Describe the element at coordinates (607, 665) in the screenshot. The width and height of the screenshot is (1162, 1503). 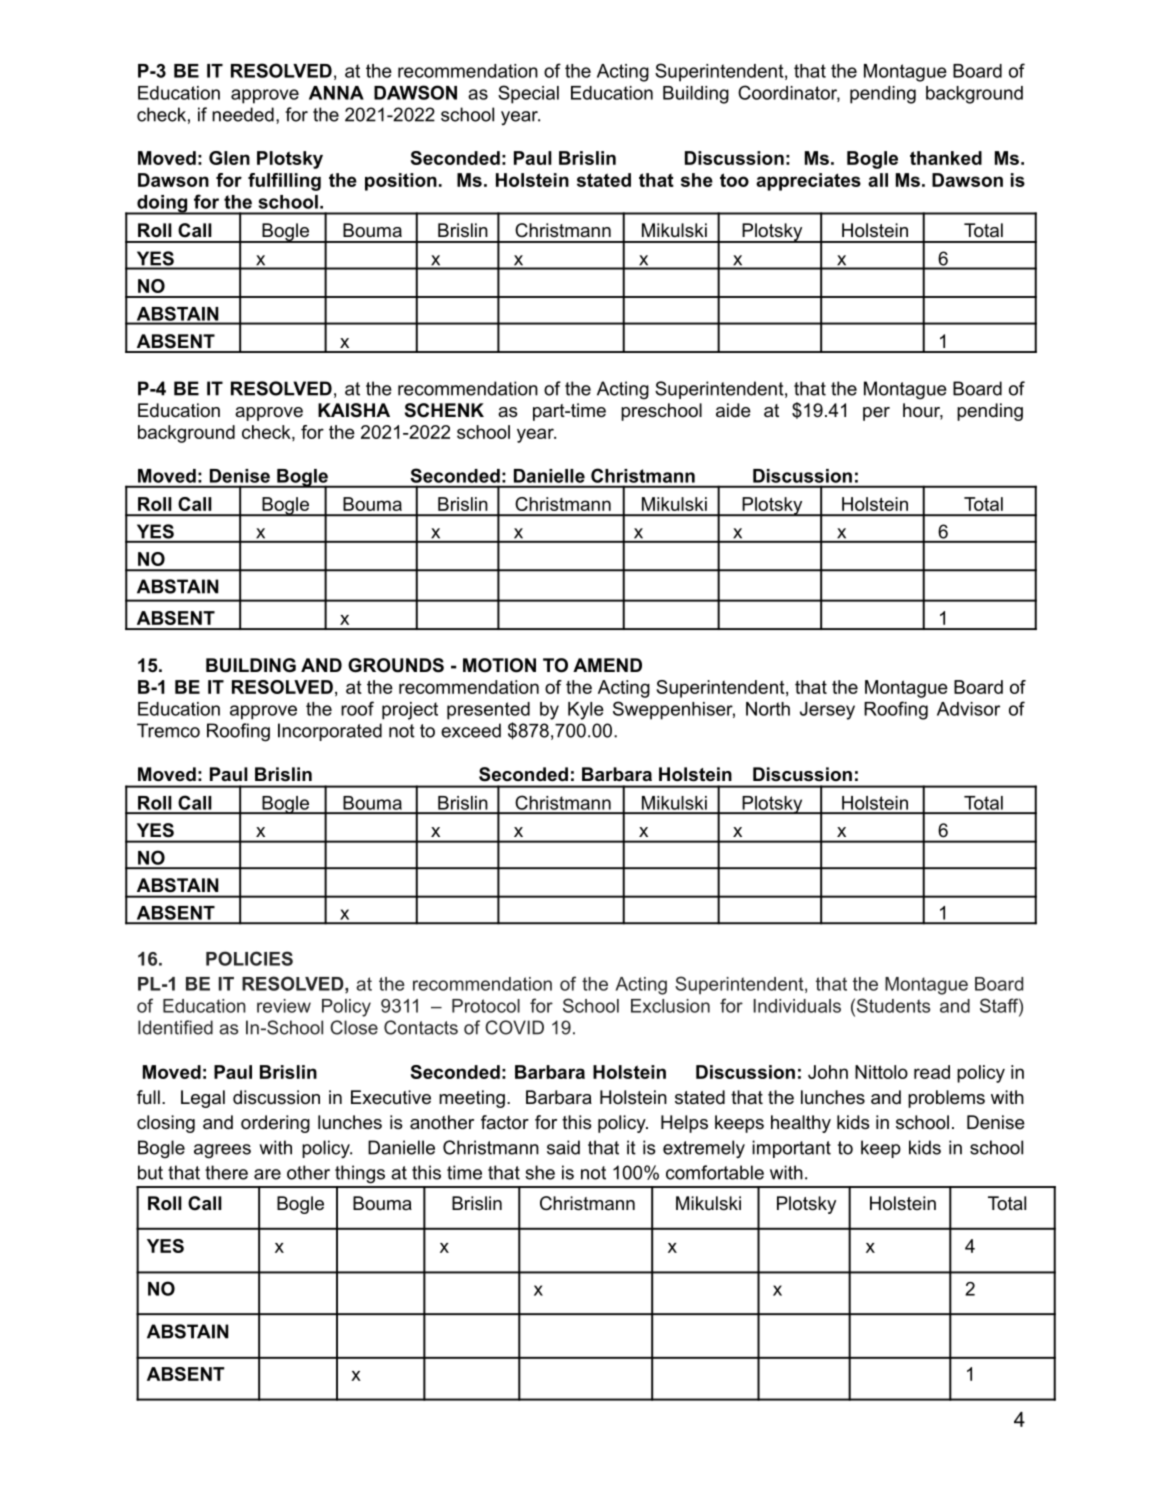
I see `AMEND` at that location.
